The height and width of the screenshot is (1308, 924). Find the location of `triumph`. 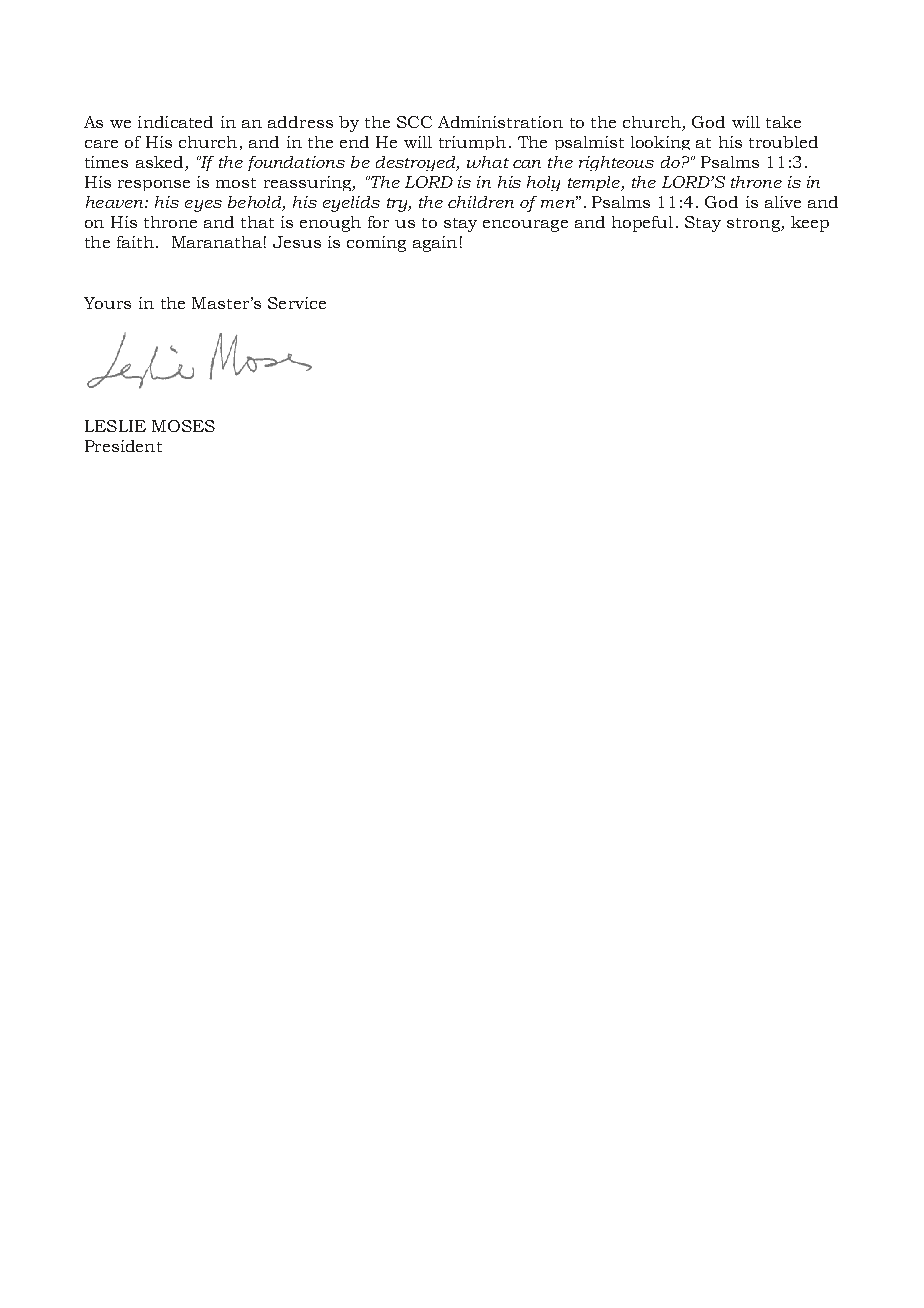

triumph is located at coordinates (472, 143).
